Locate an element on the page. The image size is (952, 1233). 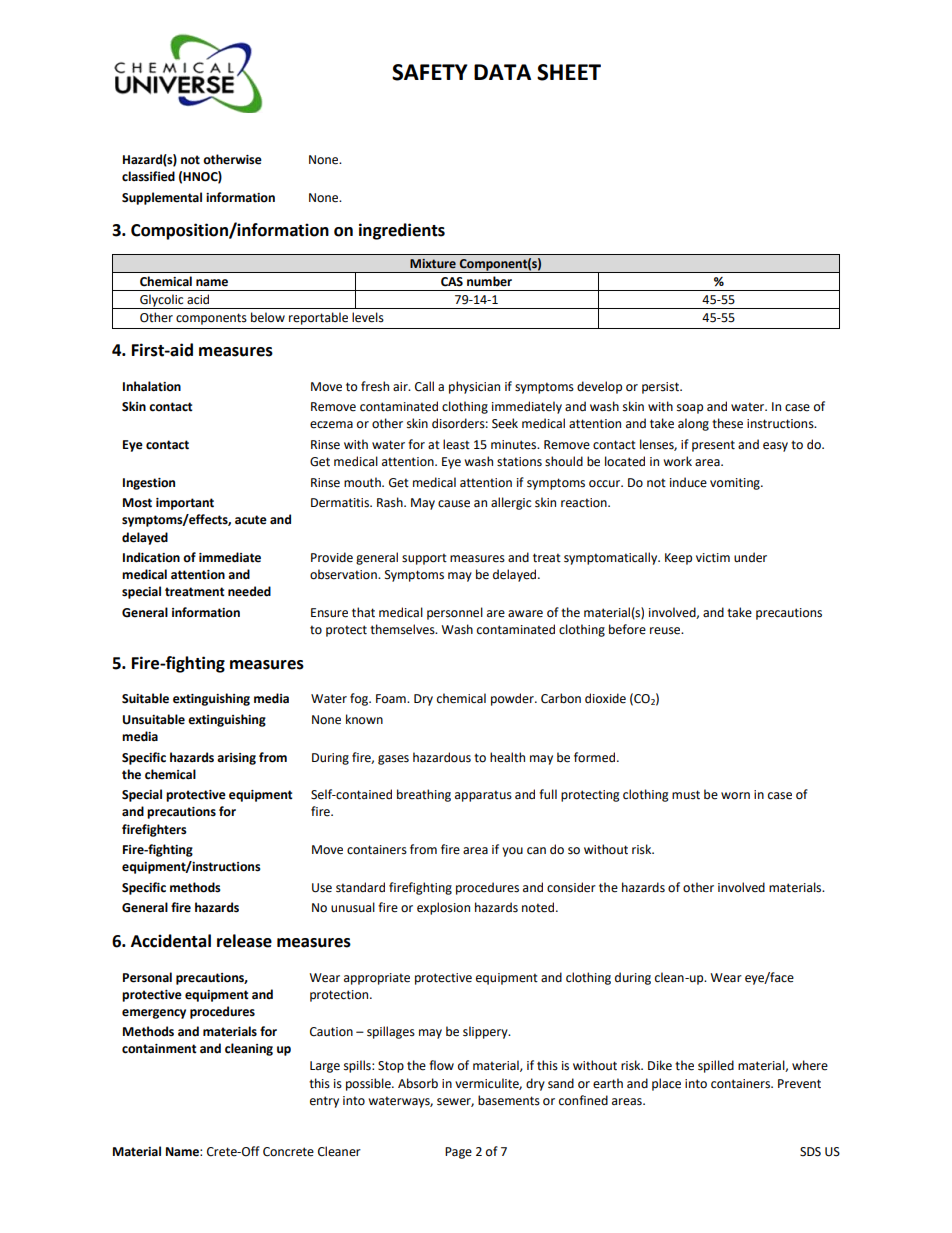
classified is located at coordinates (148, 176).
